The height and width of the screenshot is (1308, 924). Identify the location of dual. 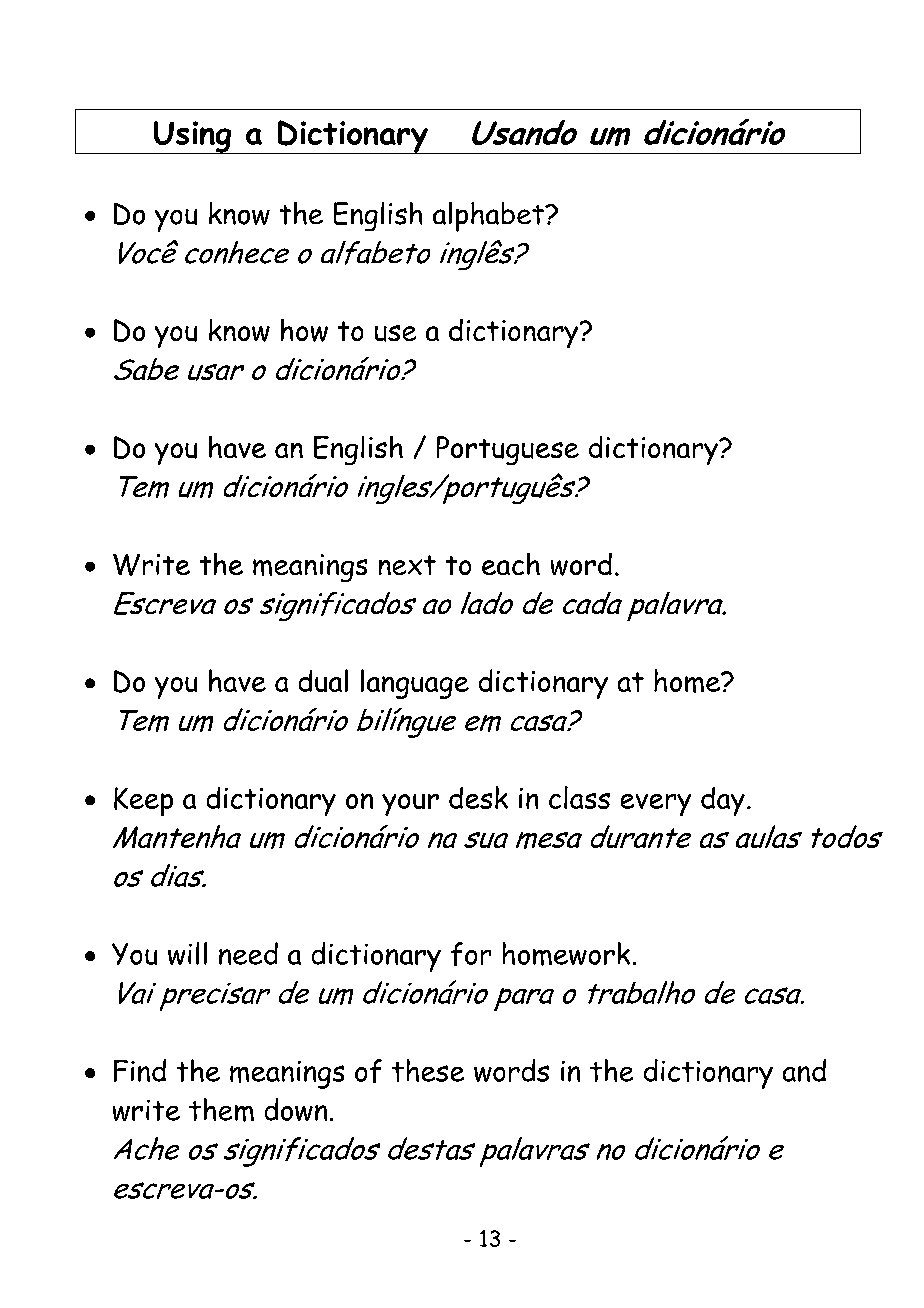
(323, 680).
